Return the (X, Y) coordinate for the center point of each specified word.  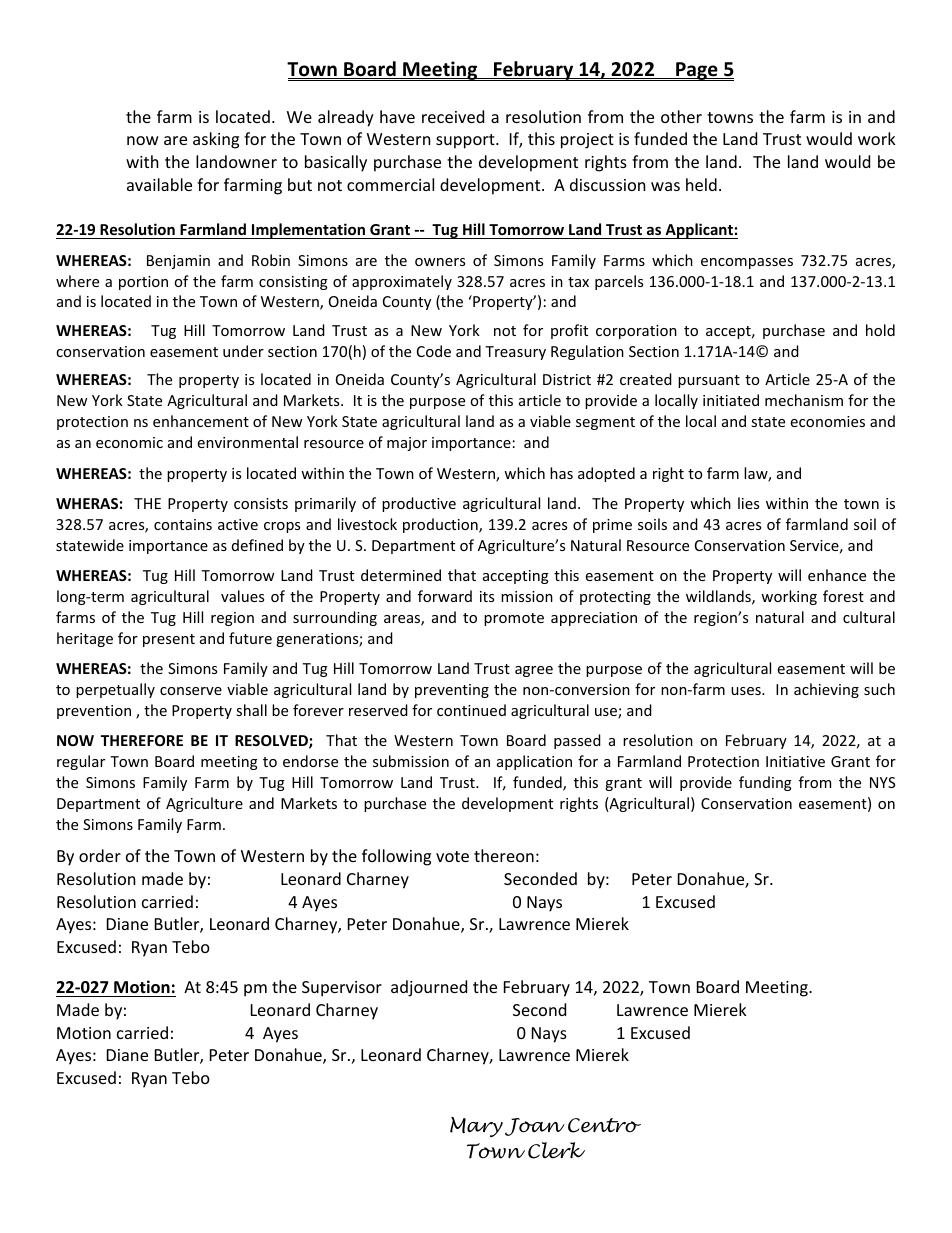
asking (216, 140)
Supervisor (342, 989)
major (407, 444)
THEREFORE (142, 740)
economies (828, 421)
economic (129, 442)
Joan (535, 1127)
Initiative (795, 761)
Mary (476, 1127)
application (534, 762)
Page (697, 71)
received (453, 116)
